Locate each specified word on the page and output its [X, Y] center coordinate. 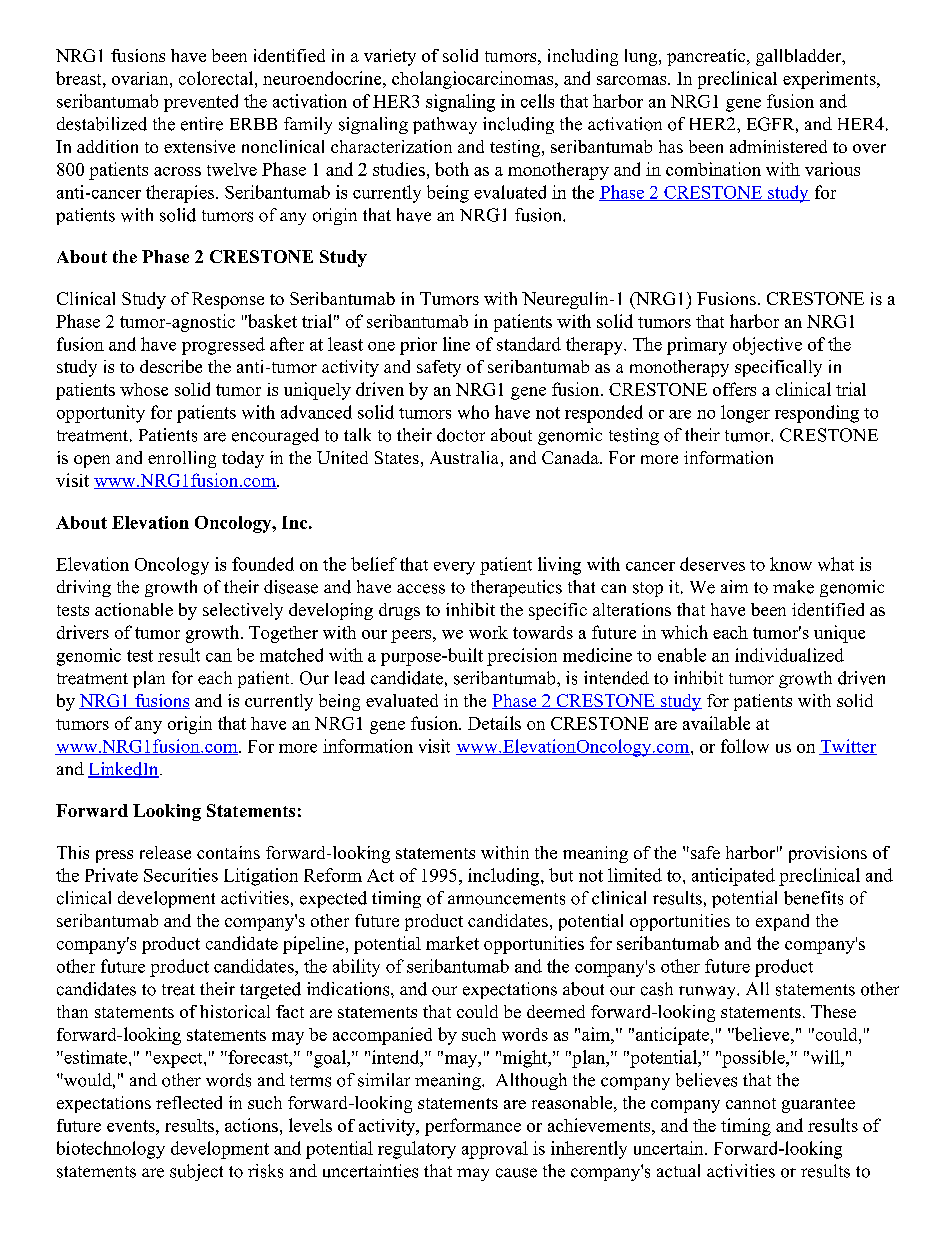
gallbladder [800, 57]
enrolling [182, 459]
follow [745, 746]
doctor [461, 435]
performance [473, 1127]
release [165, 852]
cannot [751, 1103]
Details [494, 723]
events [132, 1126]
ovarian [141, 78]
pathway [445, 125]
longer [745, 414]
